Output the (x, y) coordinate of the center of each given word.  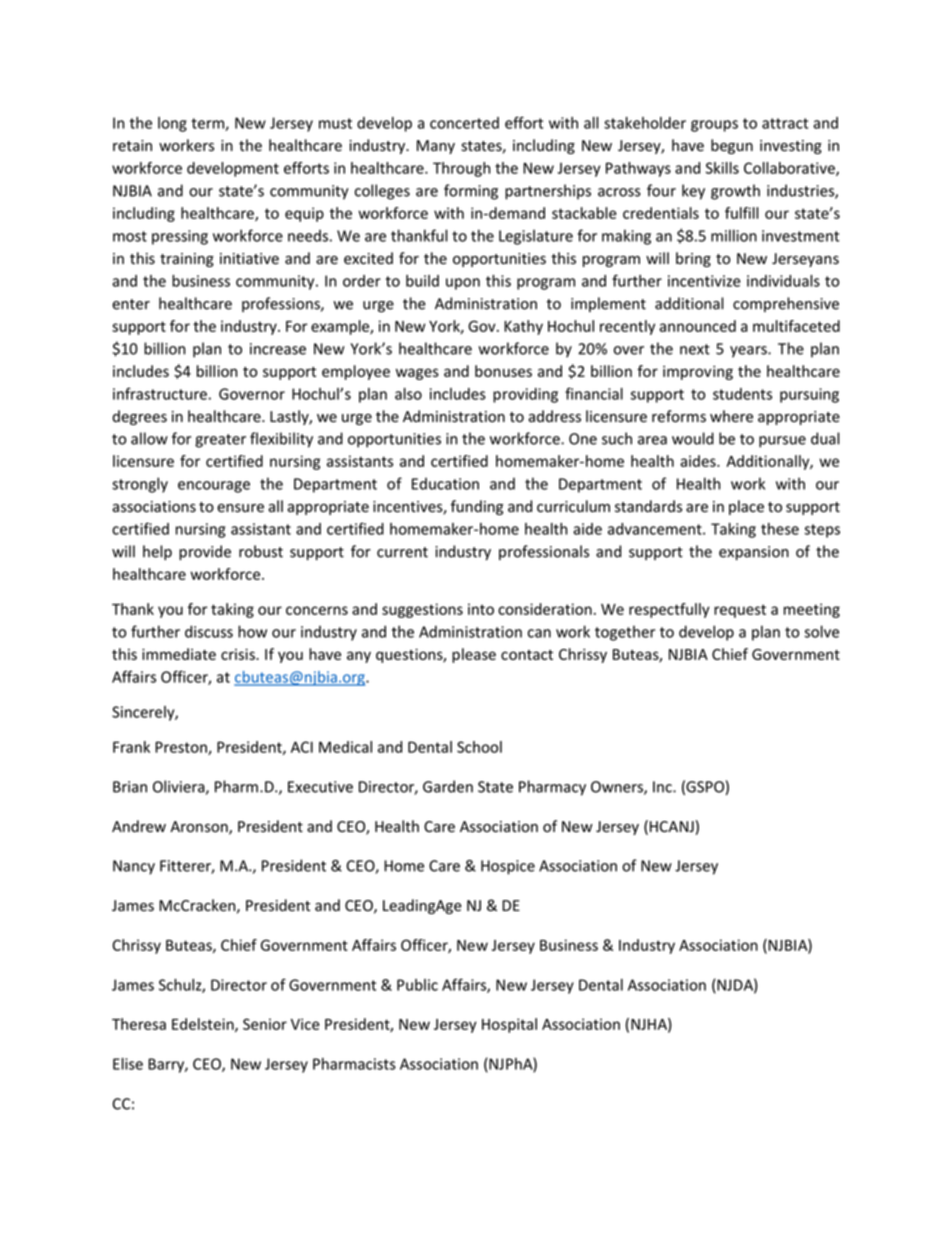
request (740, 611)
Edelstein (204, 1025)
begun (732, 146)
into (481, 609)
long (172, 124)
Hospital (509, 1025)
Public (417, 985)
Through (461, 169)
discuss (209, 631)
